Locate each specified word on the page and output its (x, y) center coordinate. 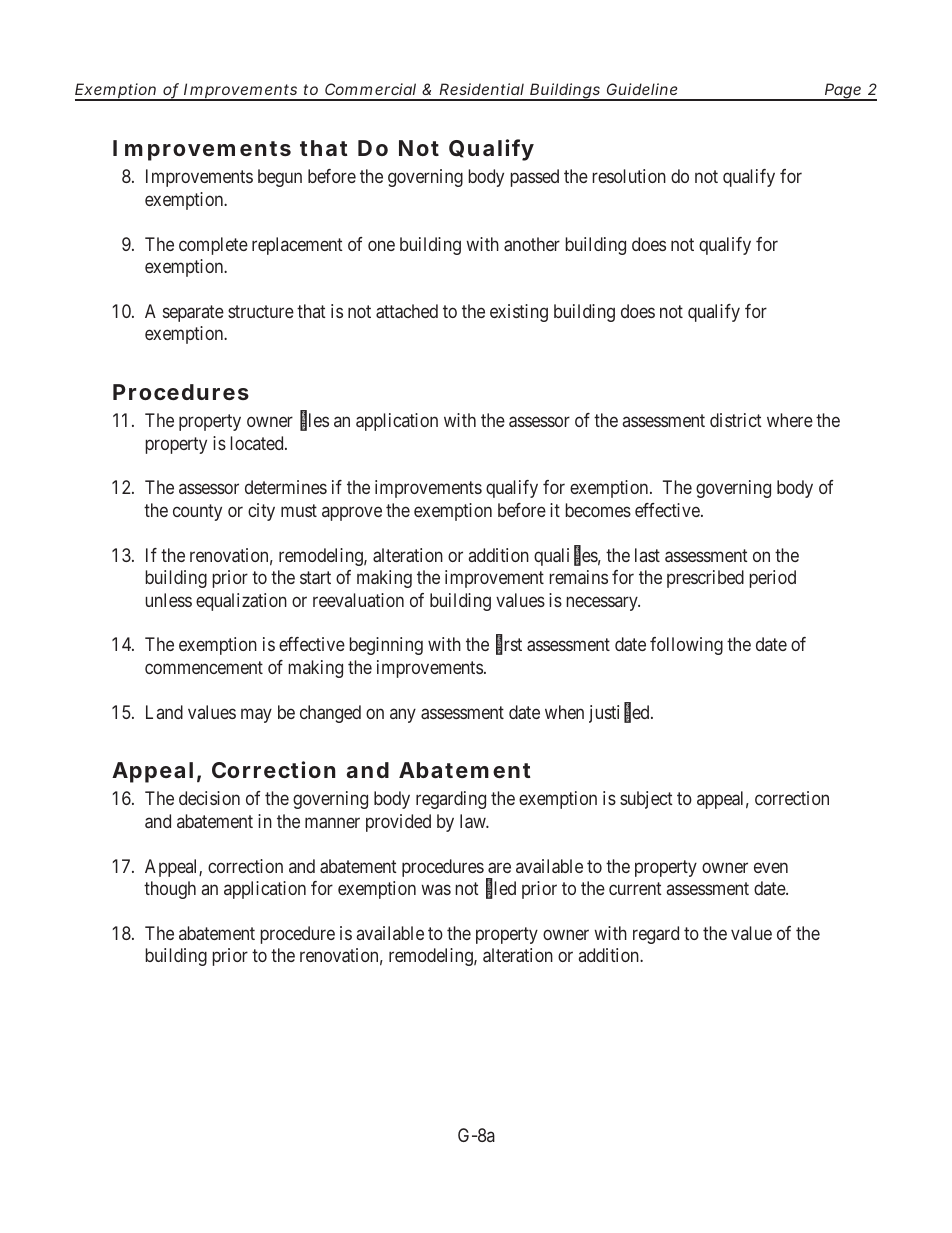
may (256, 715)
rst (513, 645)
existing (519, 313)
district (736, 420)
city (261, 512)
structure (261, 311)
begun (280, 178)
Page (843, 92)
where (790, 420)
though (170, 890)
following (686, 646)
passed (535, 178)
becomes (598, 510)
